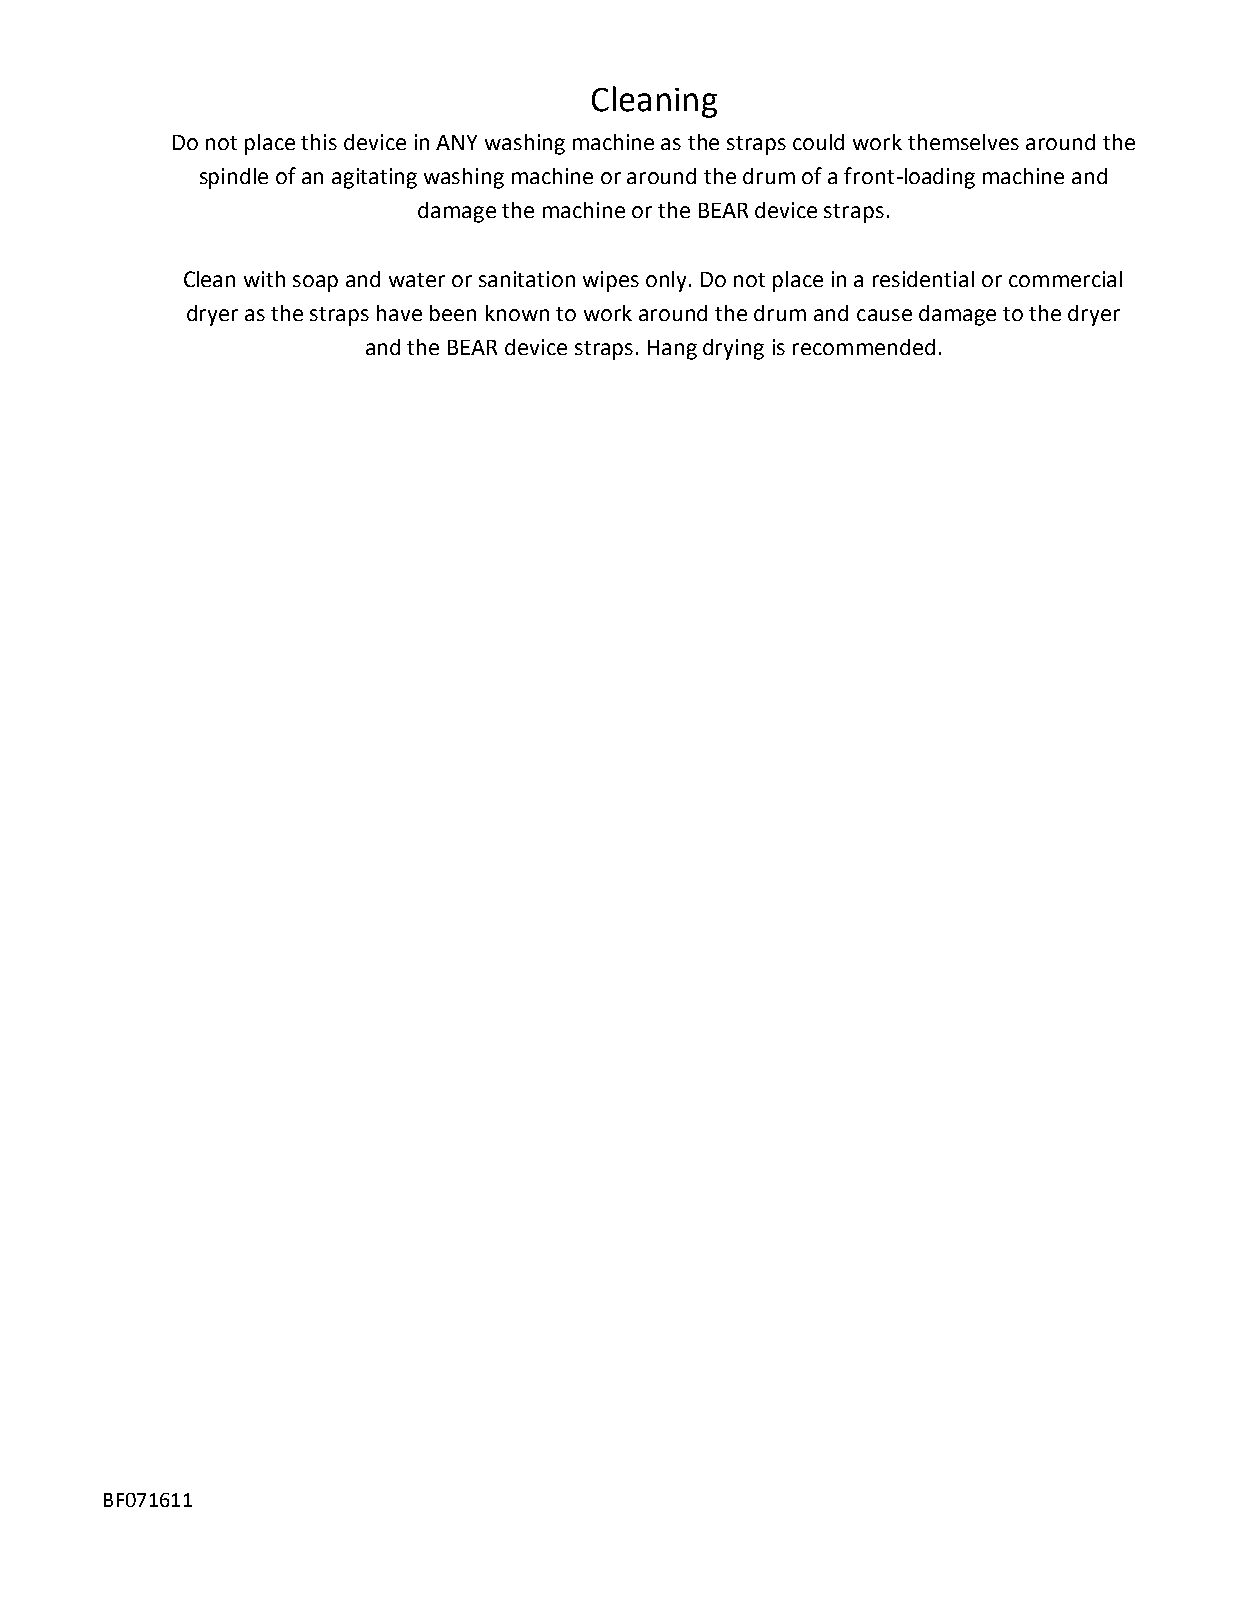  I want to click on only, so click(668, 281).
